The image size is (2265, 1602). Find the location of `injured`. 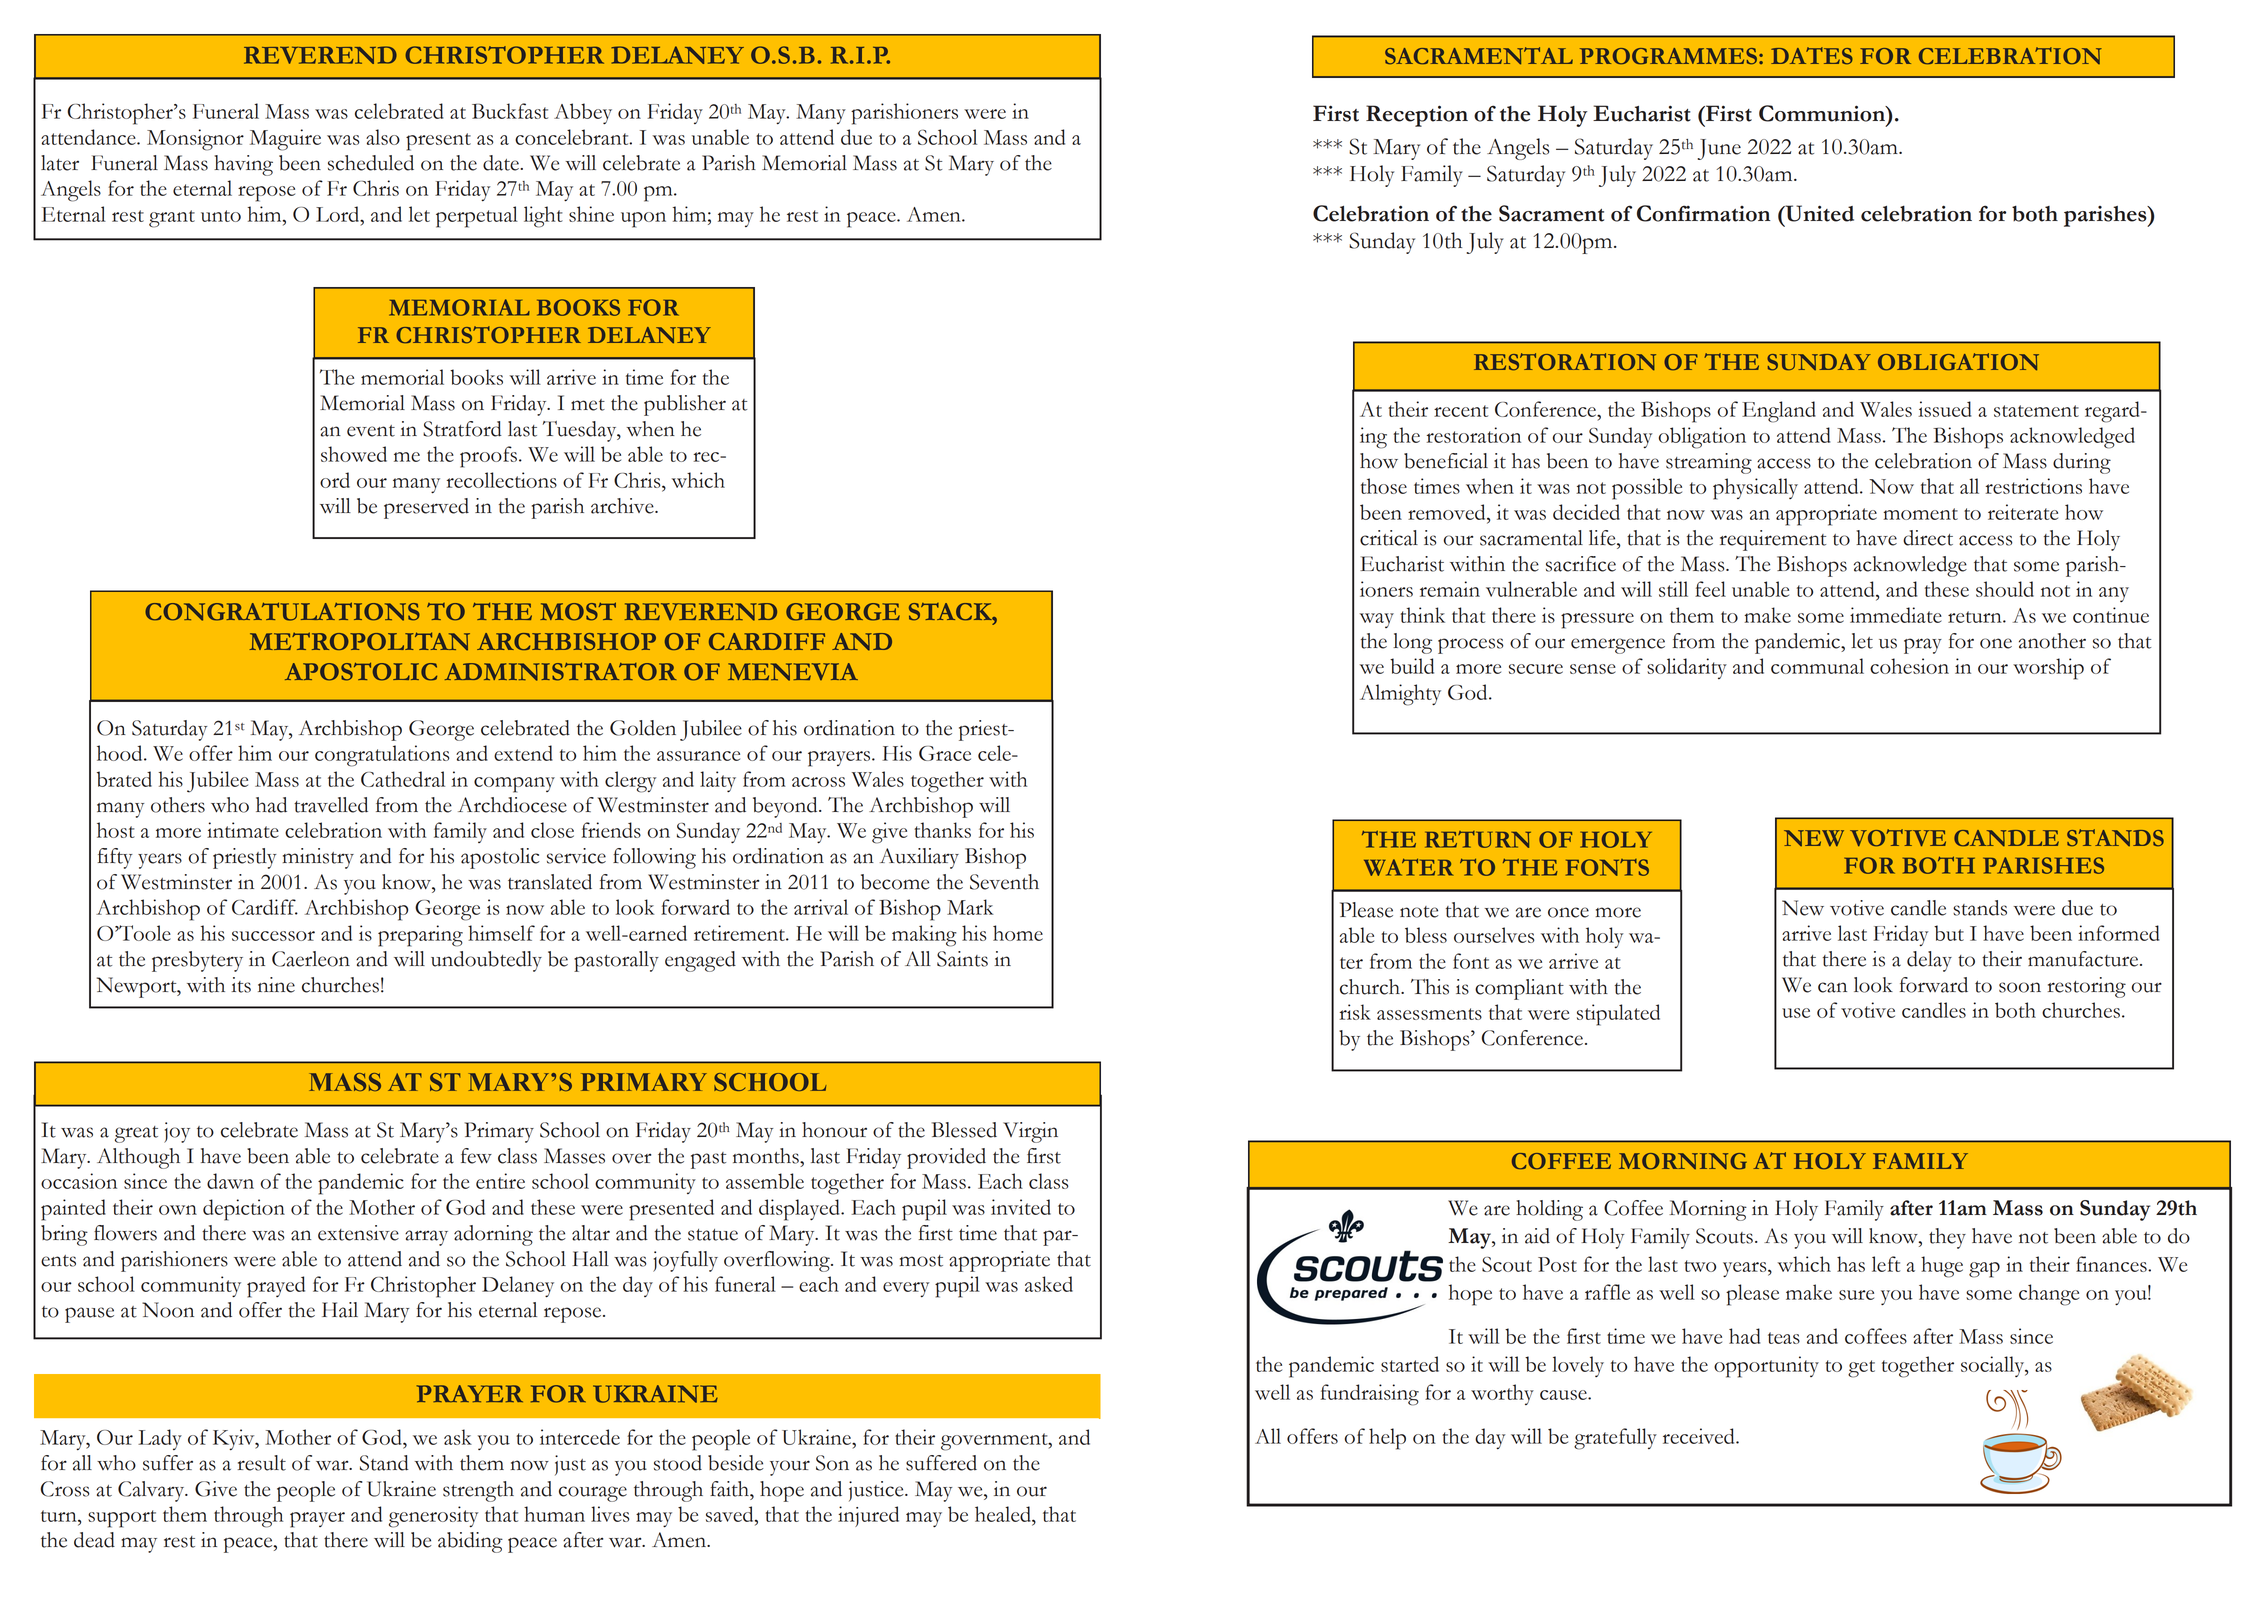

injured is located at coordinates (868, 1516).
